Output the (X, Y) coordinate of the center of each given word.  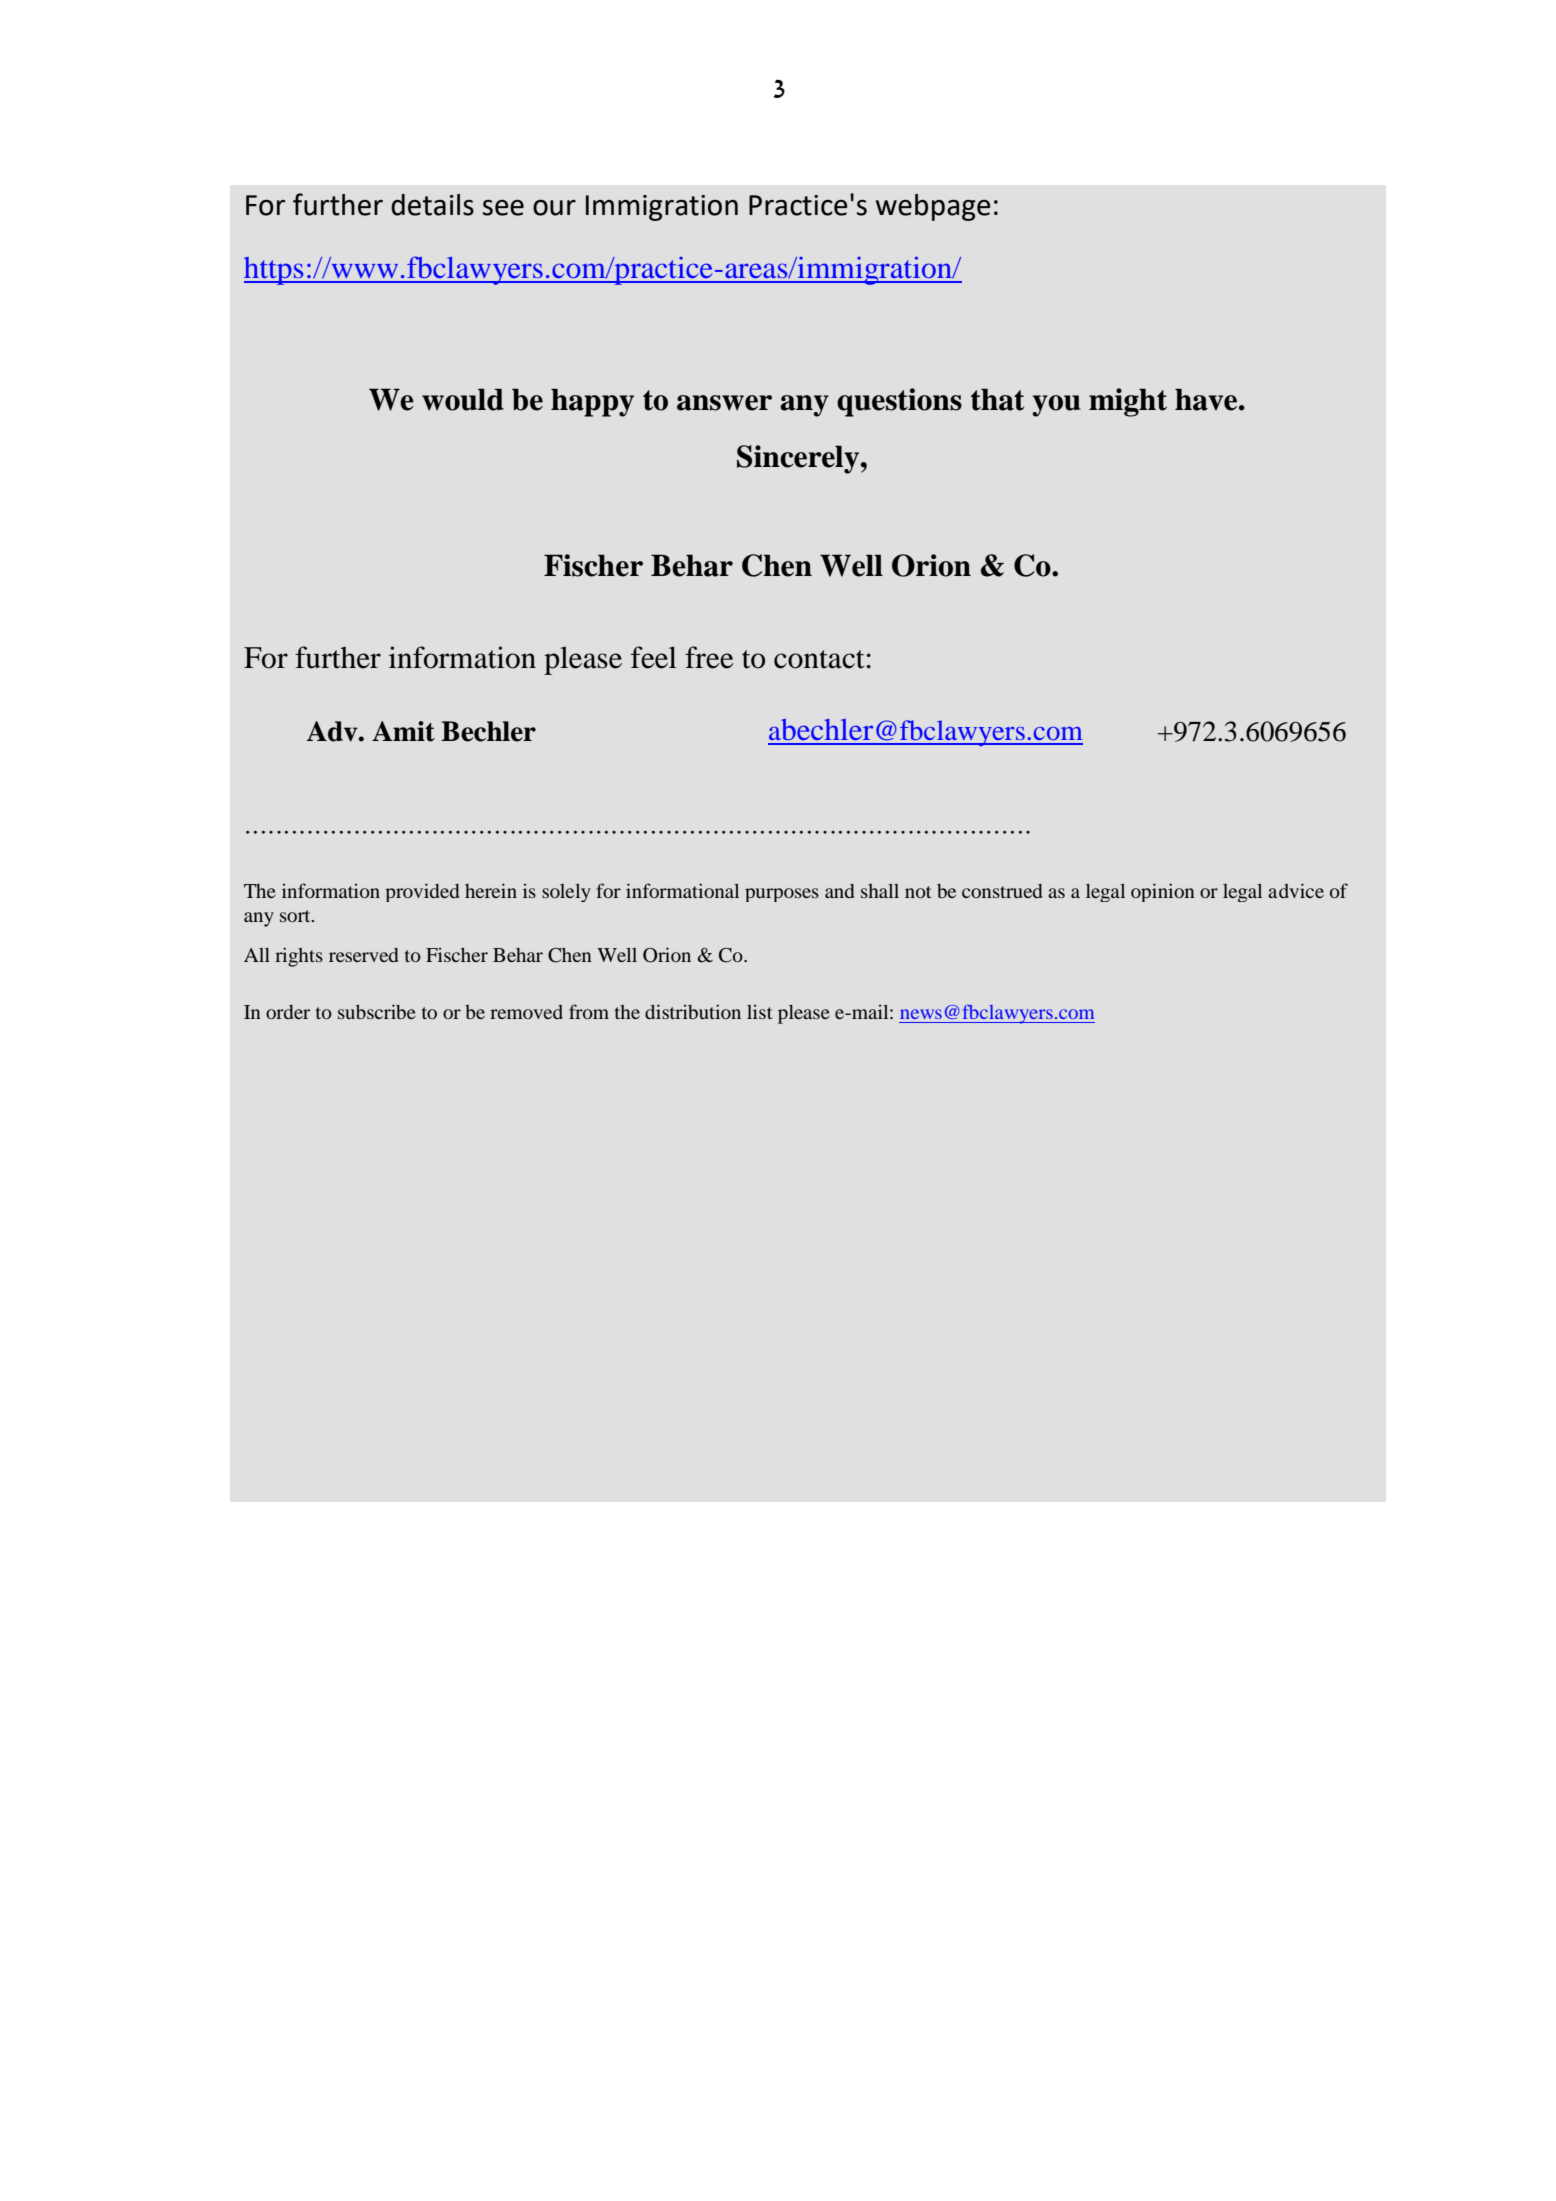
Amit (403, 731)
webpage (933, 207)
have (1207, 399)
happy (592, 402)
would (463, 399)
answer (724, 403)
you (1057, 406)
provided (422, 892)
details (432, 205)
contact (819, 659)
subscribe (377, 1011)
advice (1296, 890)
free (709, 657)
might (1128, 402)
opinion (1163, 892)
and (839, 891)
